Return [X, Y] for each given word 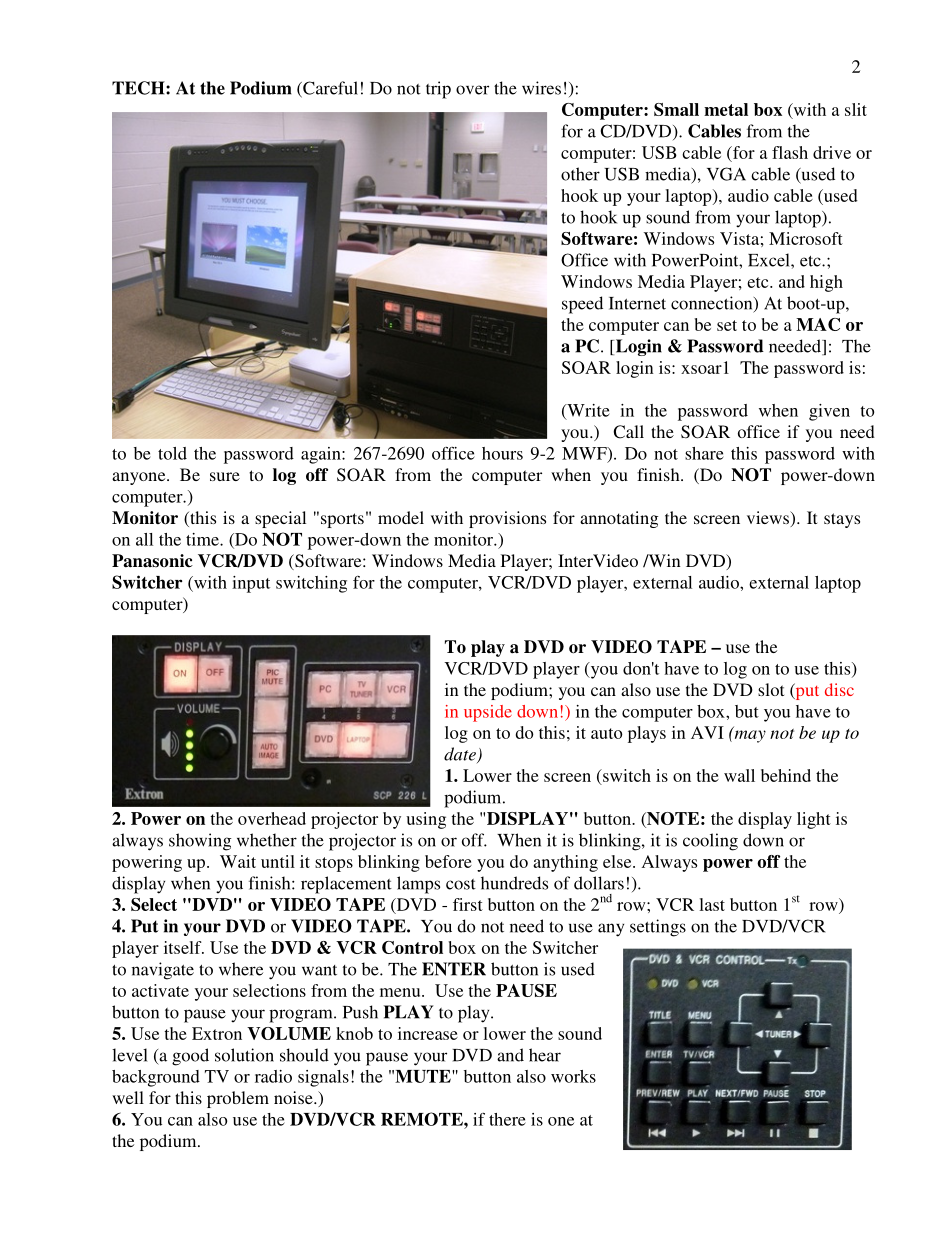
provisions [507, 519]
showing [200, 842]
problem [238, 1099]
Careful [329, 89]
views [769, 519]
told [172, 453]
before [448, 861]
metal [726, 109]
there [507, 1119]
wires [541, 88]
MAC [818, 324]
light [814, 820]
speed [582, 305]
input [251, 584]
